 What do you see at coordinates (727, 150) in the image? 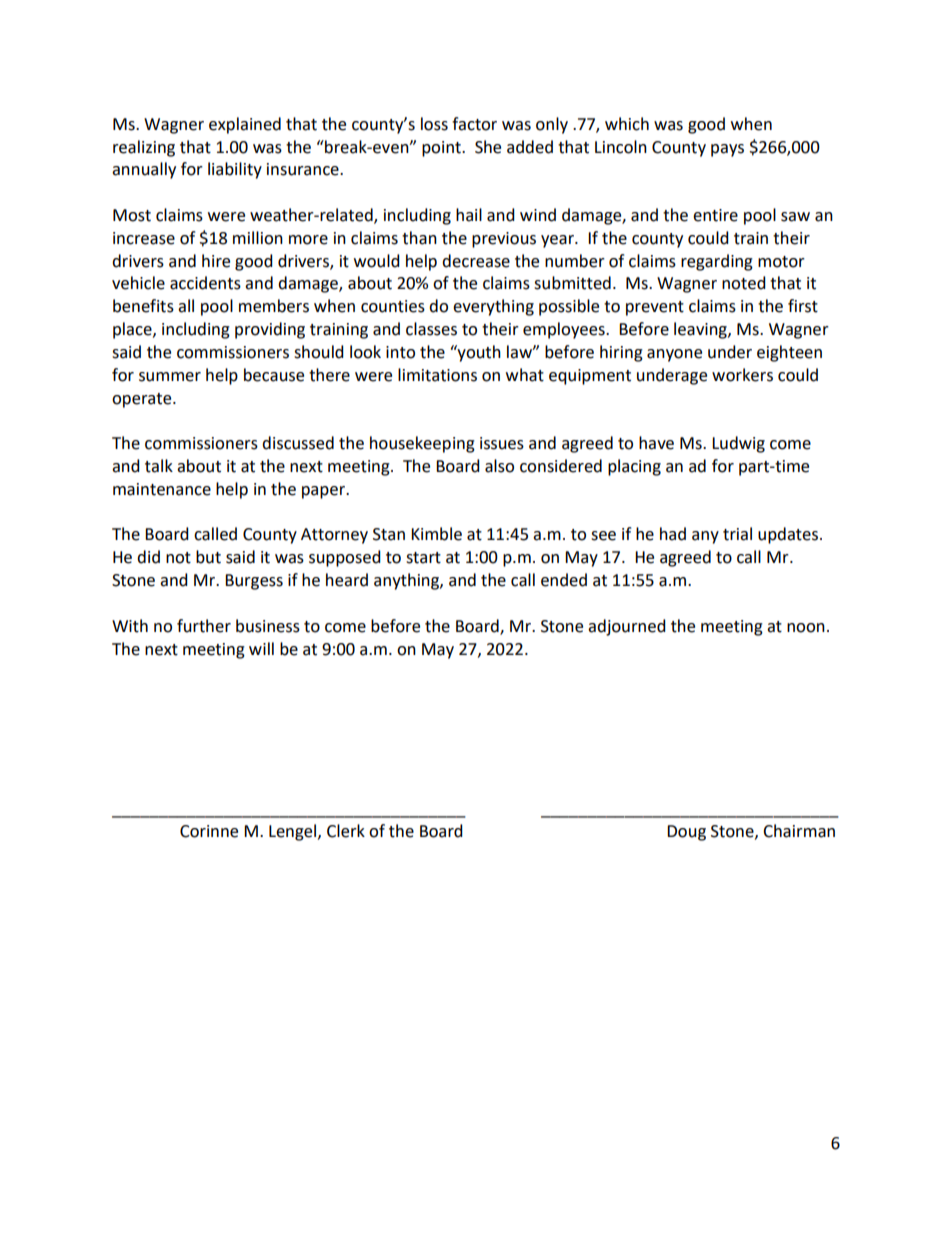
I see `pays` at bounding box center [727, 150].
